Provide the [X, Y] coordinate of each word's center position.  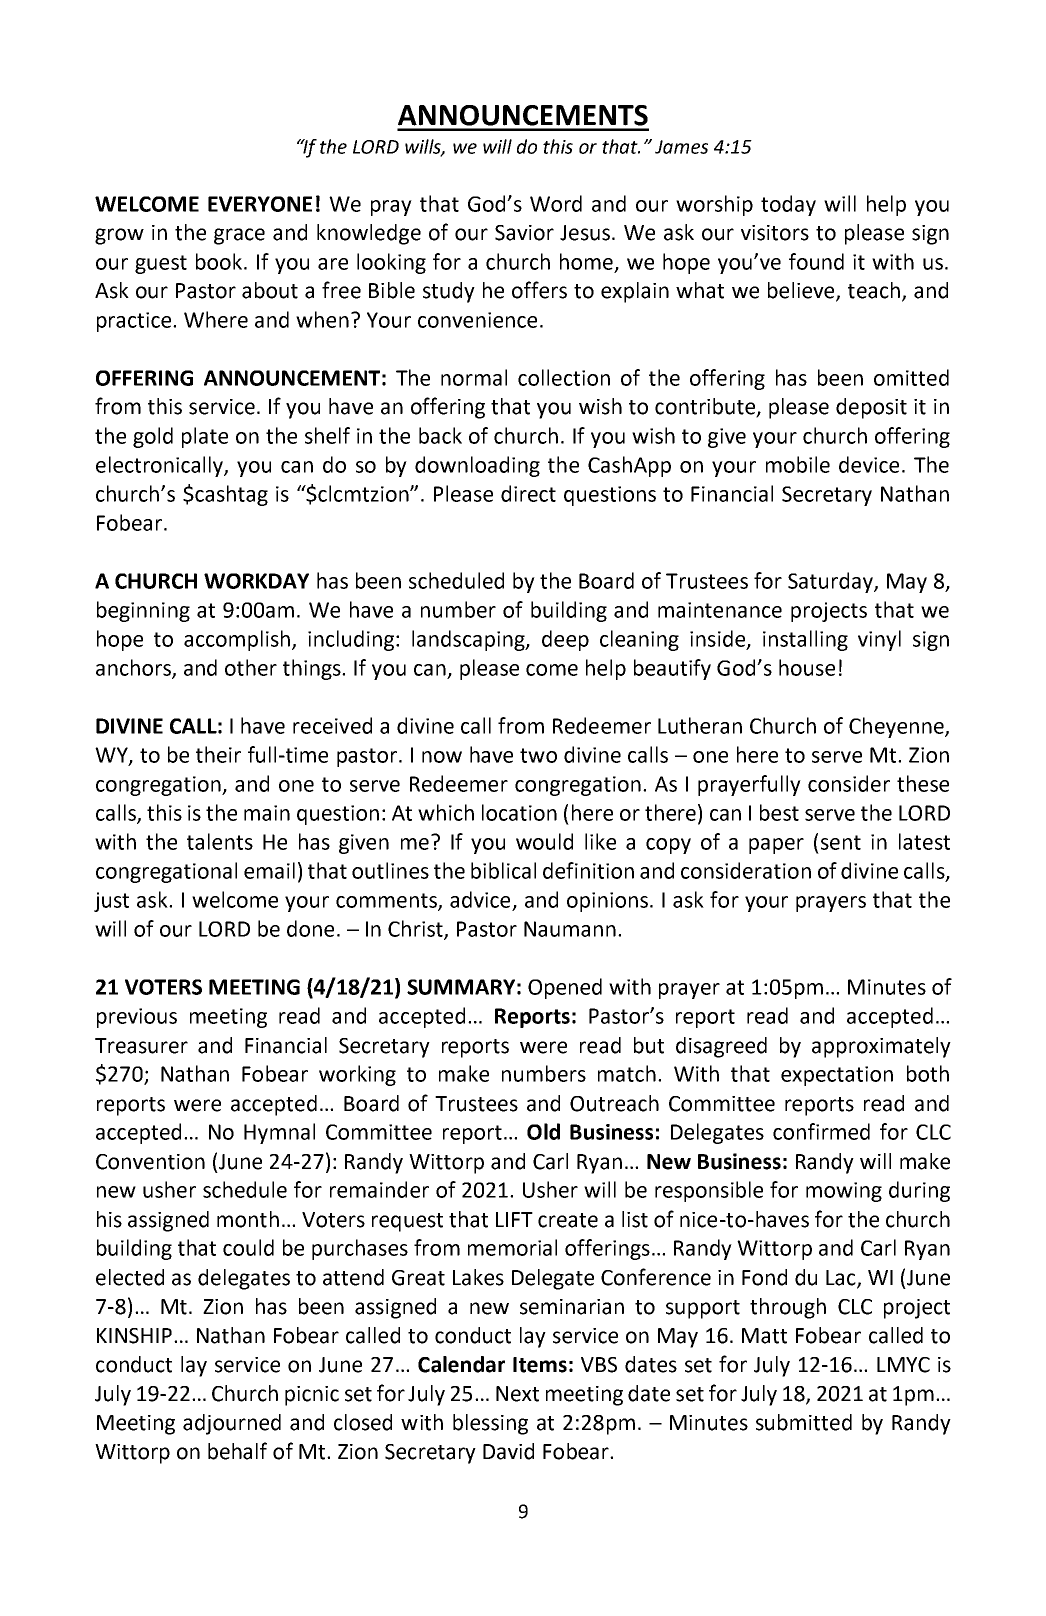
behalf [237, 1451]
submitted [804, 1422]
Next [517, 1394]
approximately [881, 1047]
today [788, 205]
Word [556, 203]
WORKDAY [256, 581]
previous [137, 1018]
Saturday [831, 582]
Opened [565, 988]
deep [565, 640]
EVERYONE [260, 204]
